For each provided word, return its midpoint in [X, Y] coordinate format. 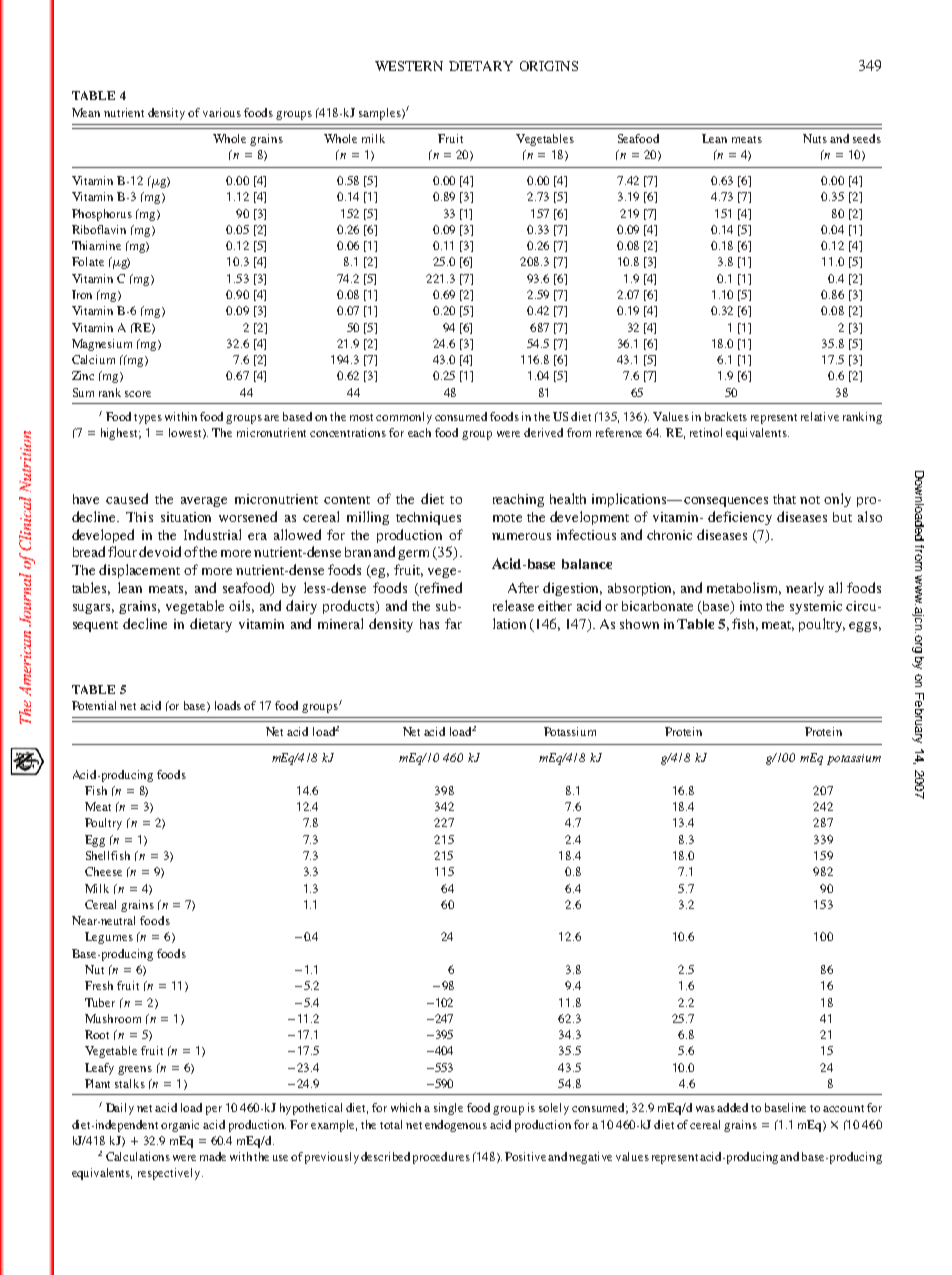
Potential [94, 705]
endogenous [456, 1126]
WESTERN [409, 66]
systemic [816, 607]
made [213, 1156]
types [148, 419]
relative [820, 416]
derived [543, 432]
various [222, 112]
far [453, 623]
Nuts [815, 138]
